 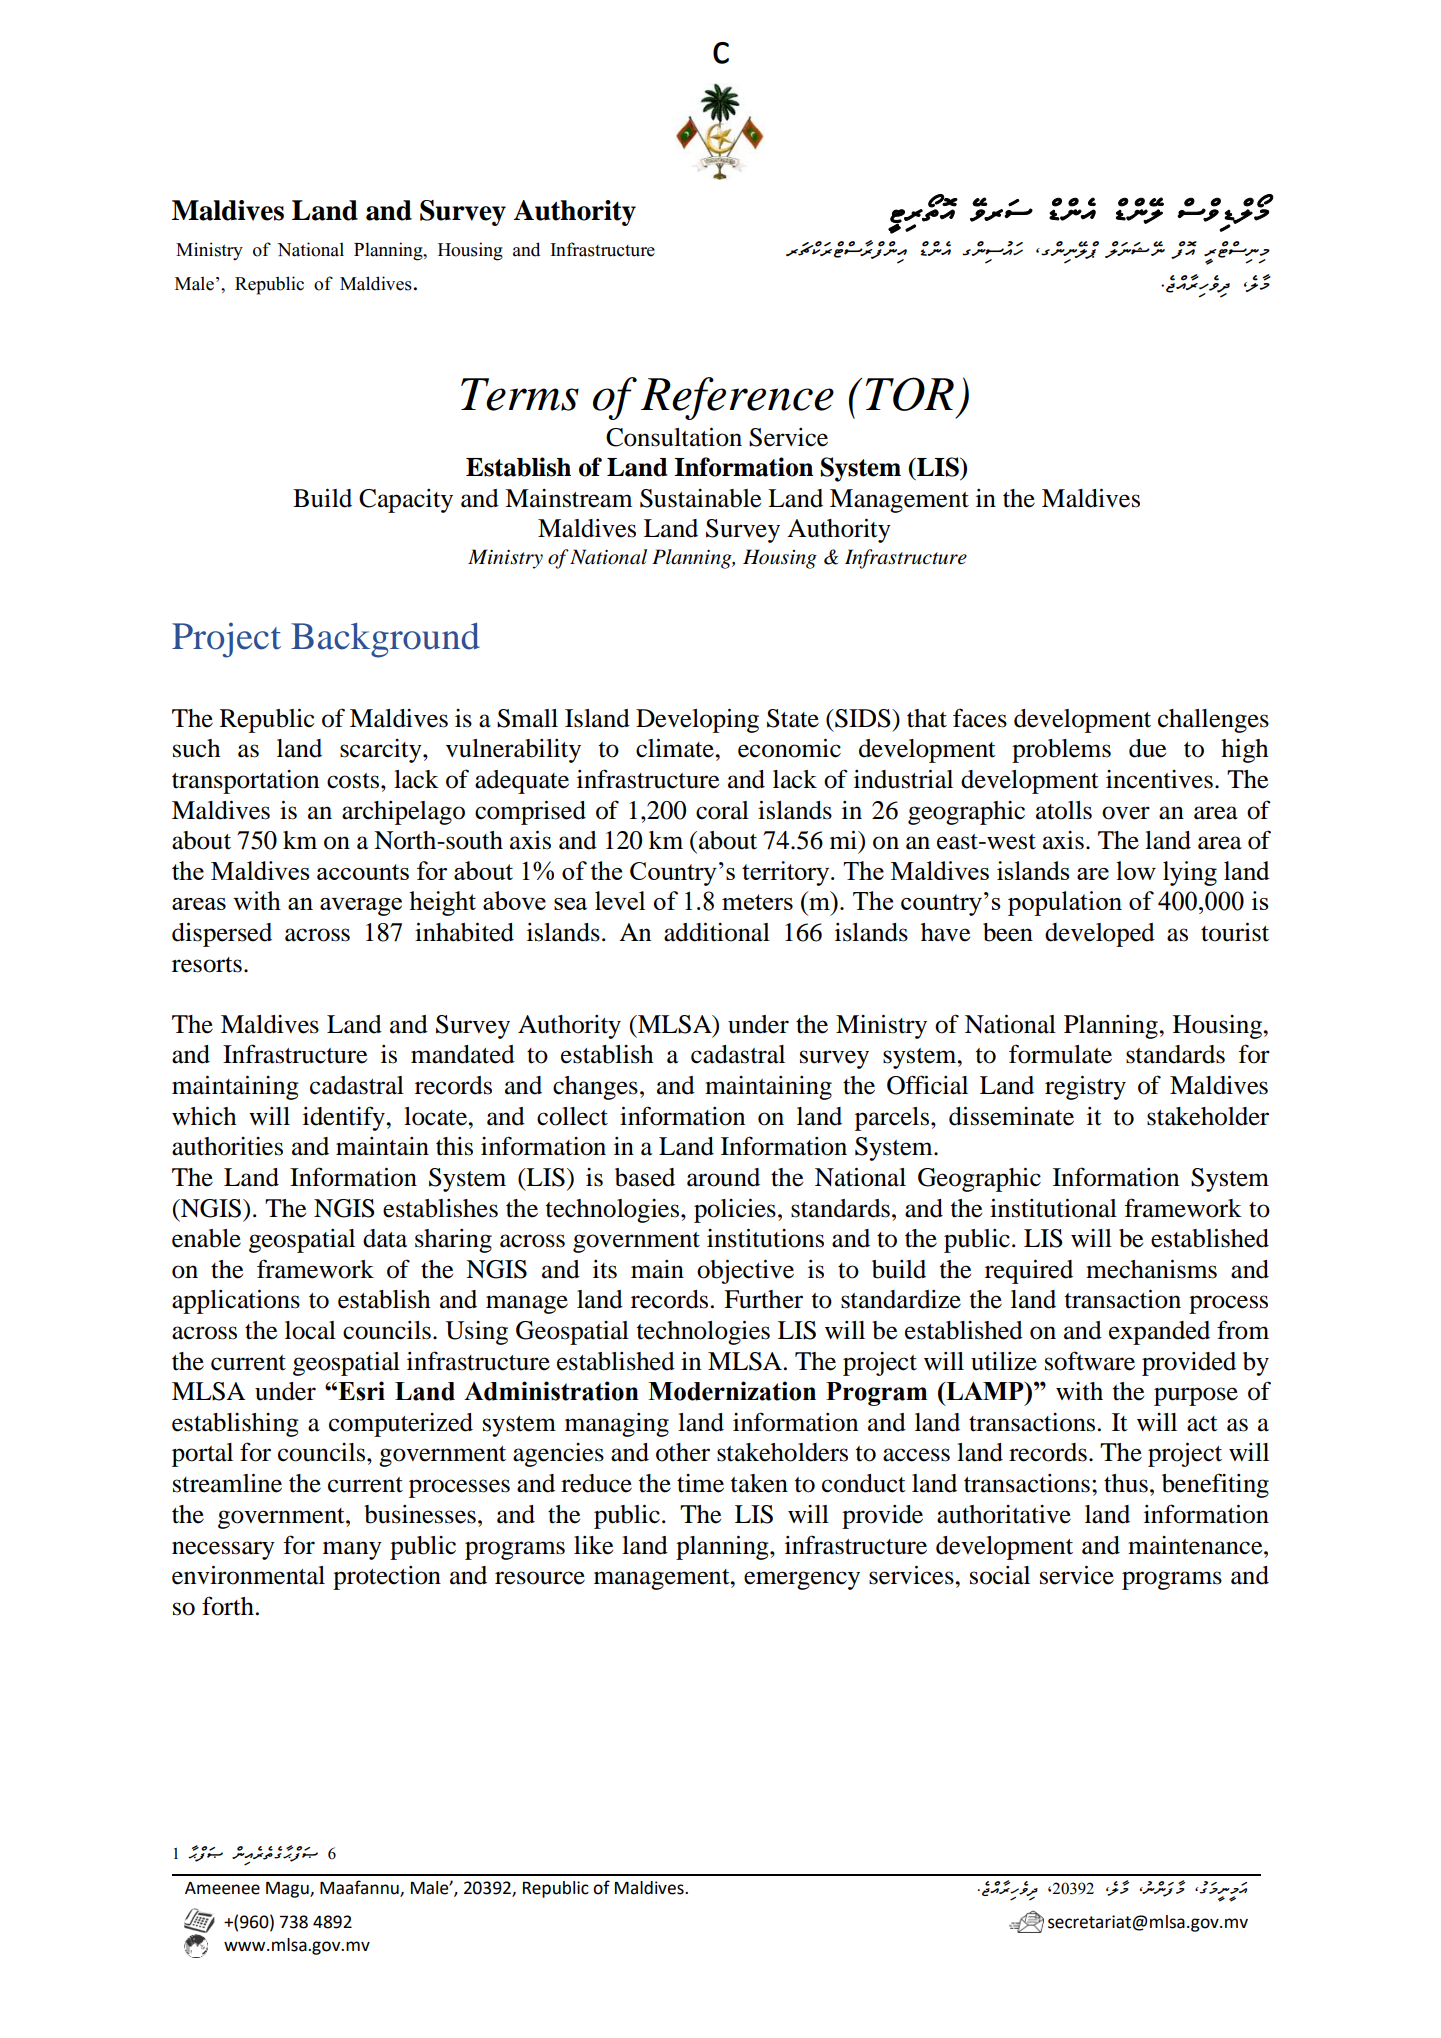 What do you see at coordinates (737, 398) in the document?
I see `Reference` at bounding box center [737, 398].
